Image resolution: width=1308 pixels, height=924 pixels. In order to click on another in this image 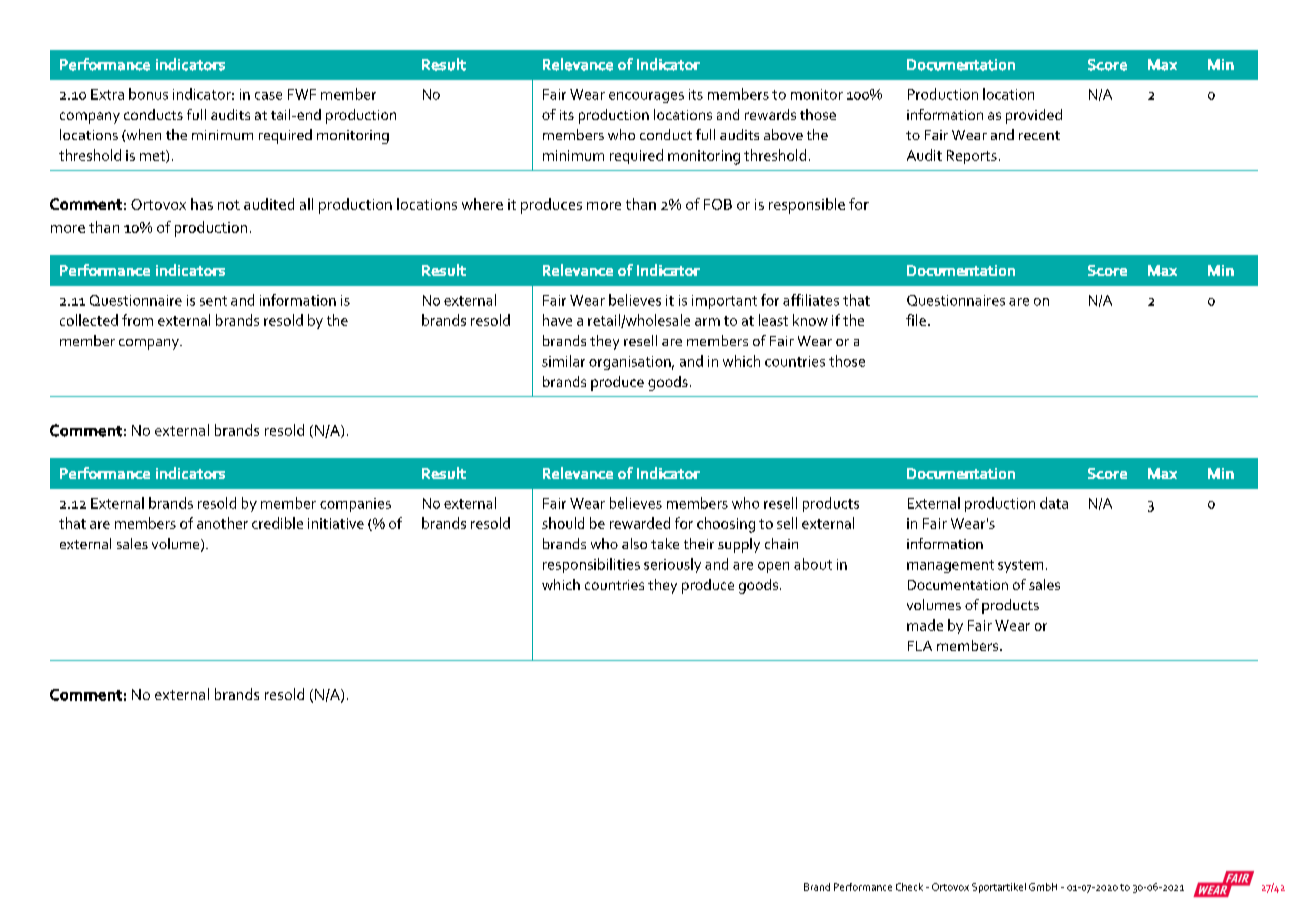, I will do `click(222, 523)`.
